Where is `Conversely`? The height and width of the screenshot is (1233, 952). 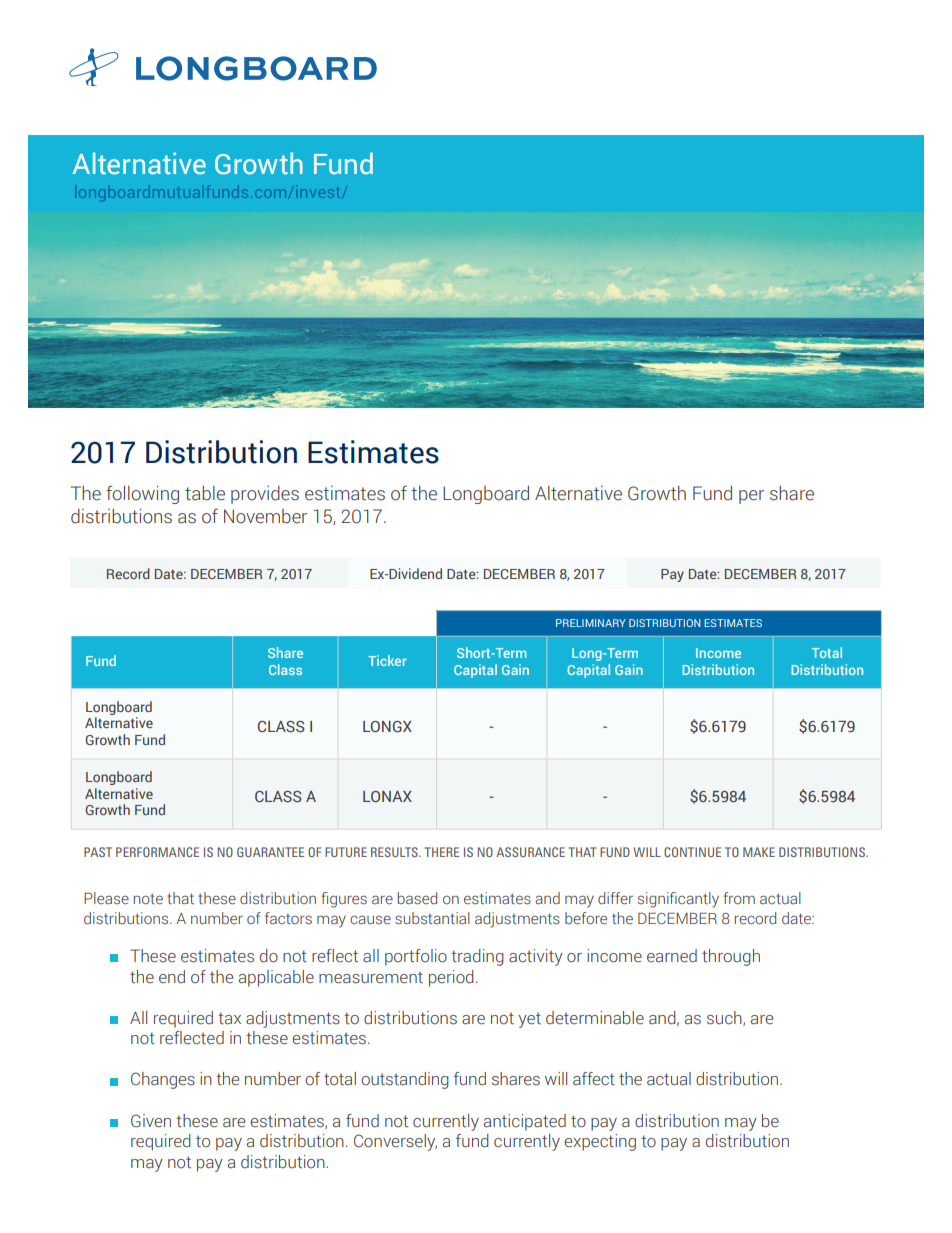
Conversely is located at coordinates (395, 1142).
